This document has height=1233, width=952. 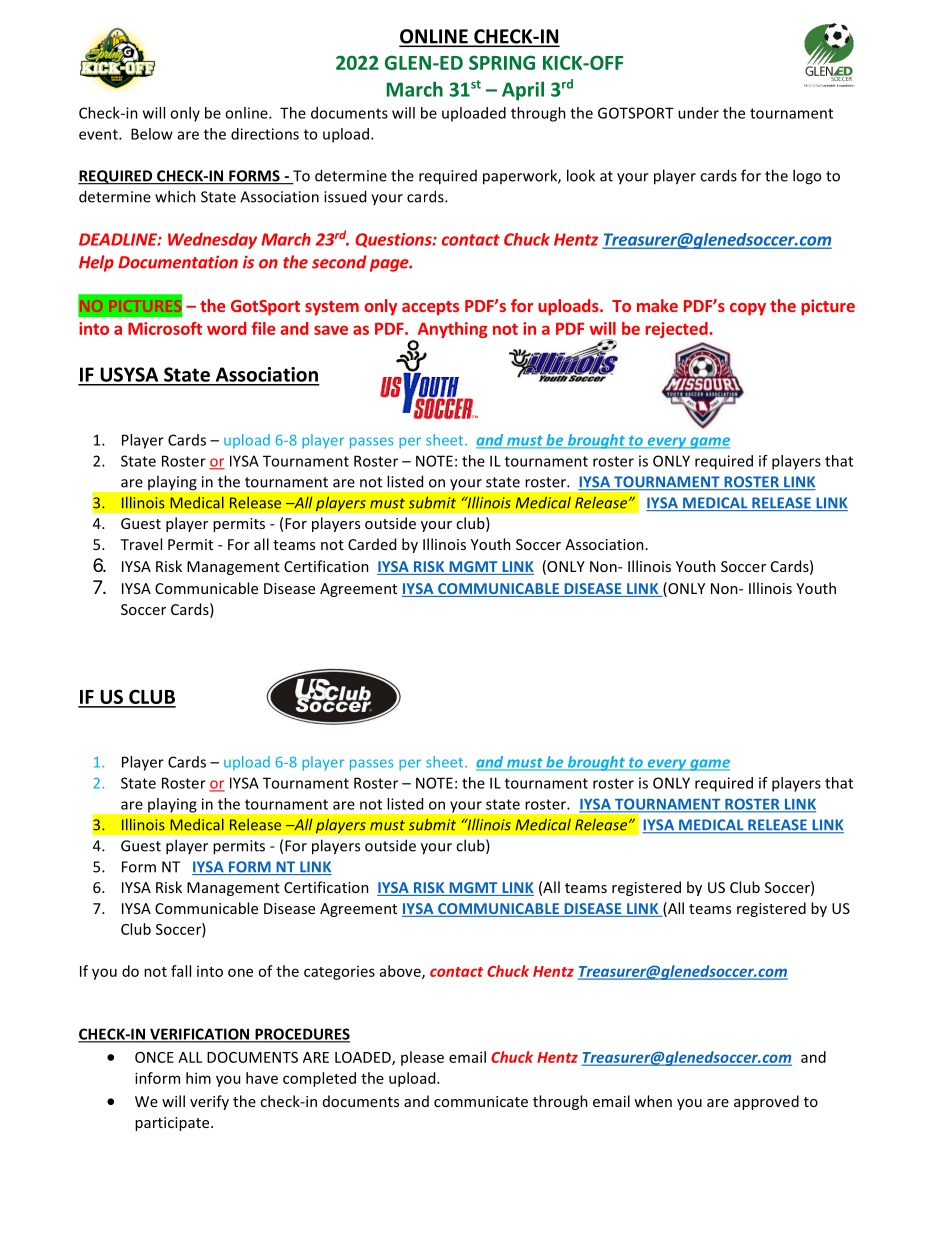 What do you see at coordinates (181, 971) in the document?
I see `fall` at bounding box center [181, 971].
